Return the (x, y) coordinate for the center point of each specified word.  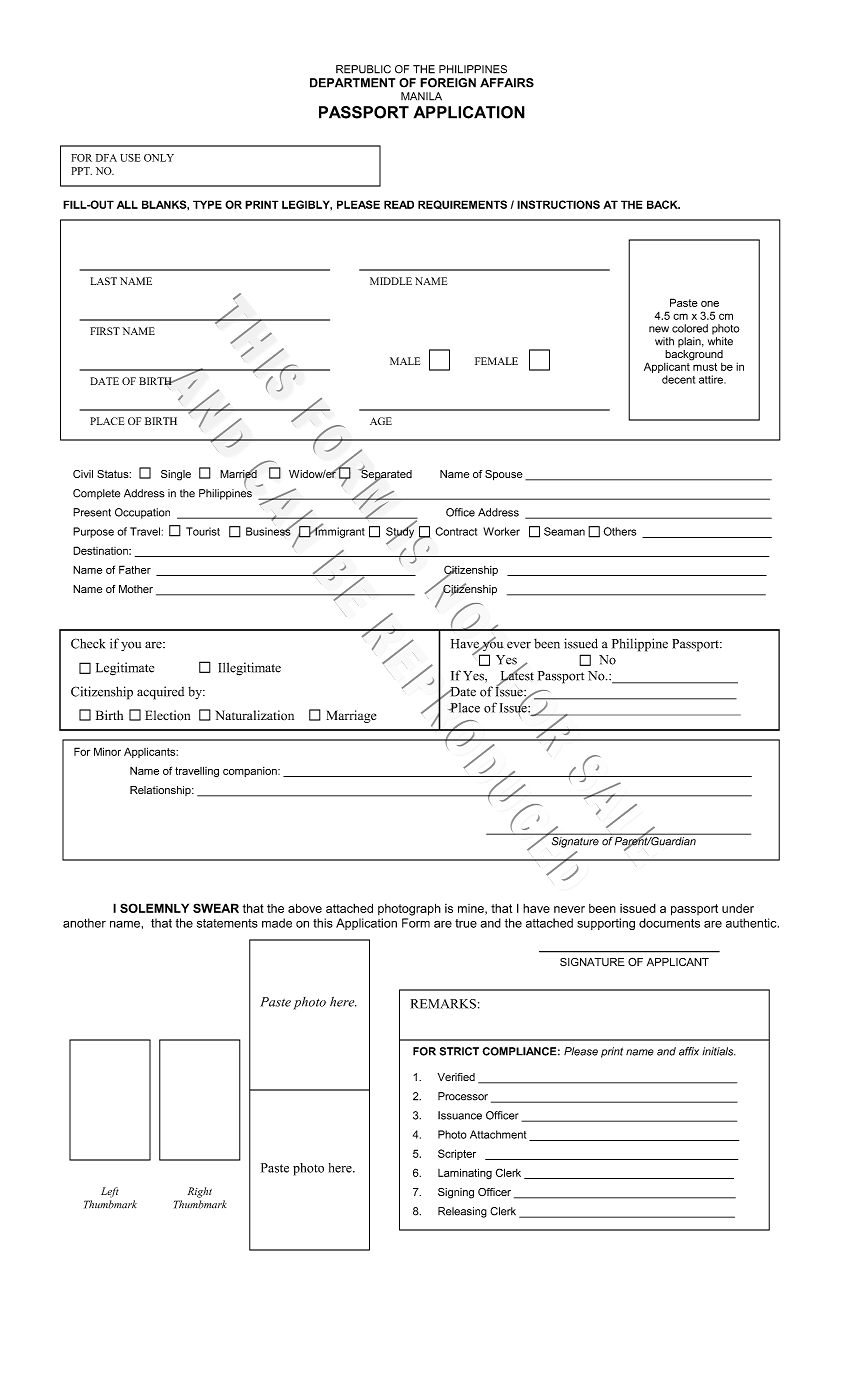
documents (669, 923)
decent (678, 379)
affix (689, 1051)
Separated (385, 475)
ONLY (159, 158)
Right (200, 1192)
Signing (456, 1193)
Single (176, 475)
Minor (107, 751)
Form (416, 923)
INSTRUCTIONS (558, 204)
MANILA (421, 96)
